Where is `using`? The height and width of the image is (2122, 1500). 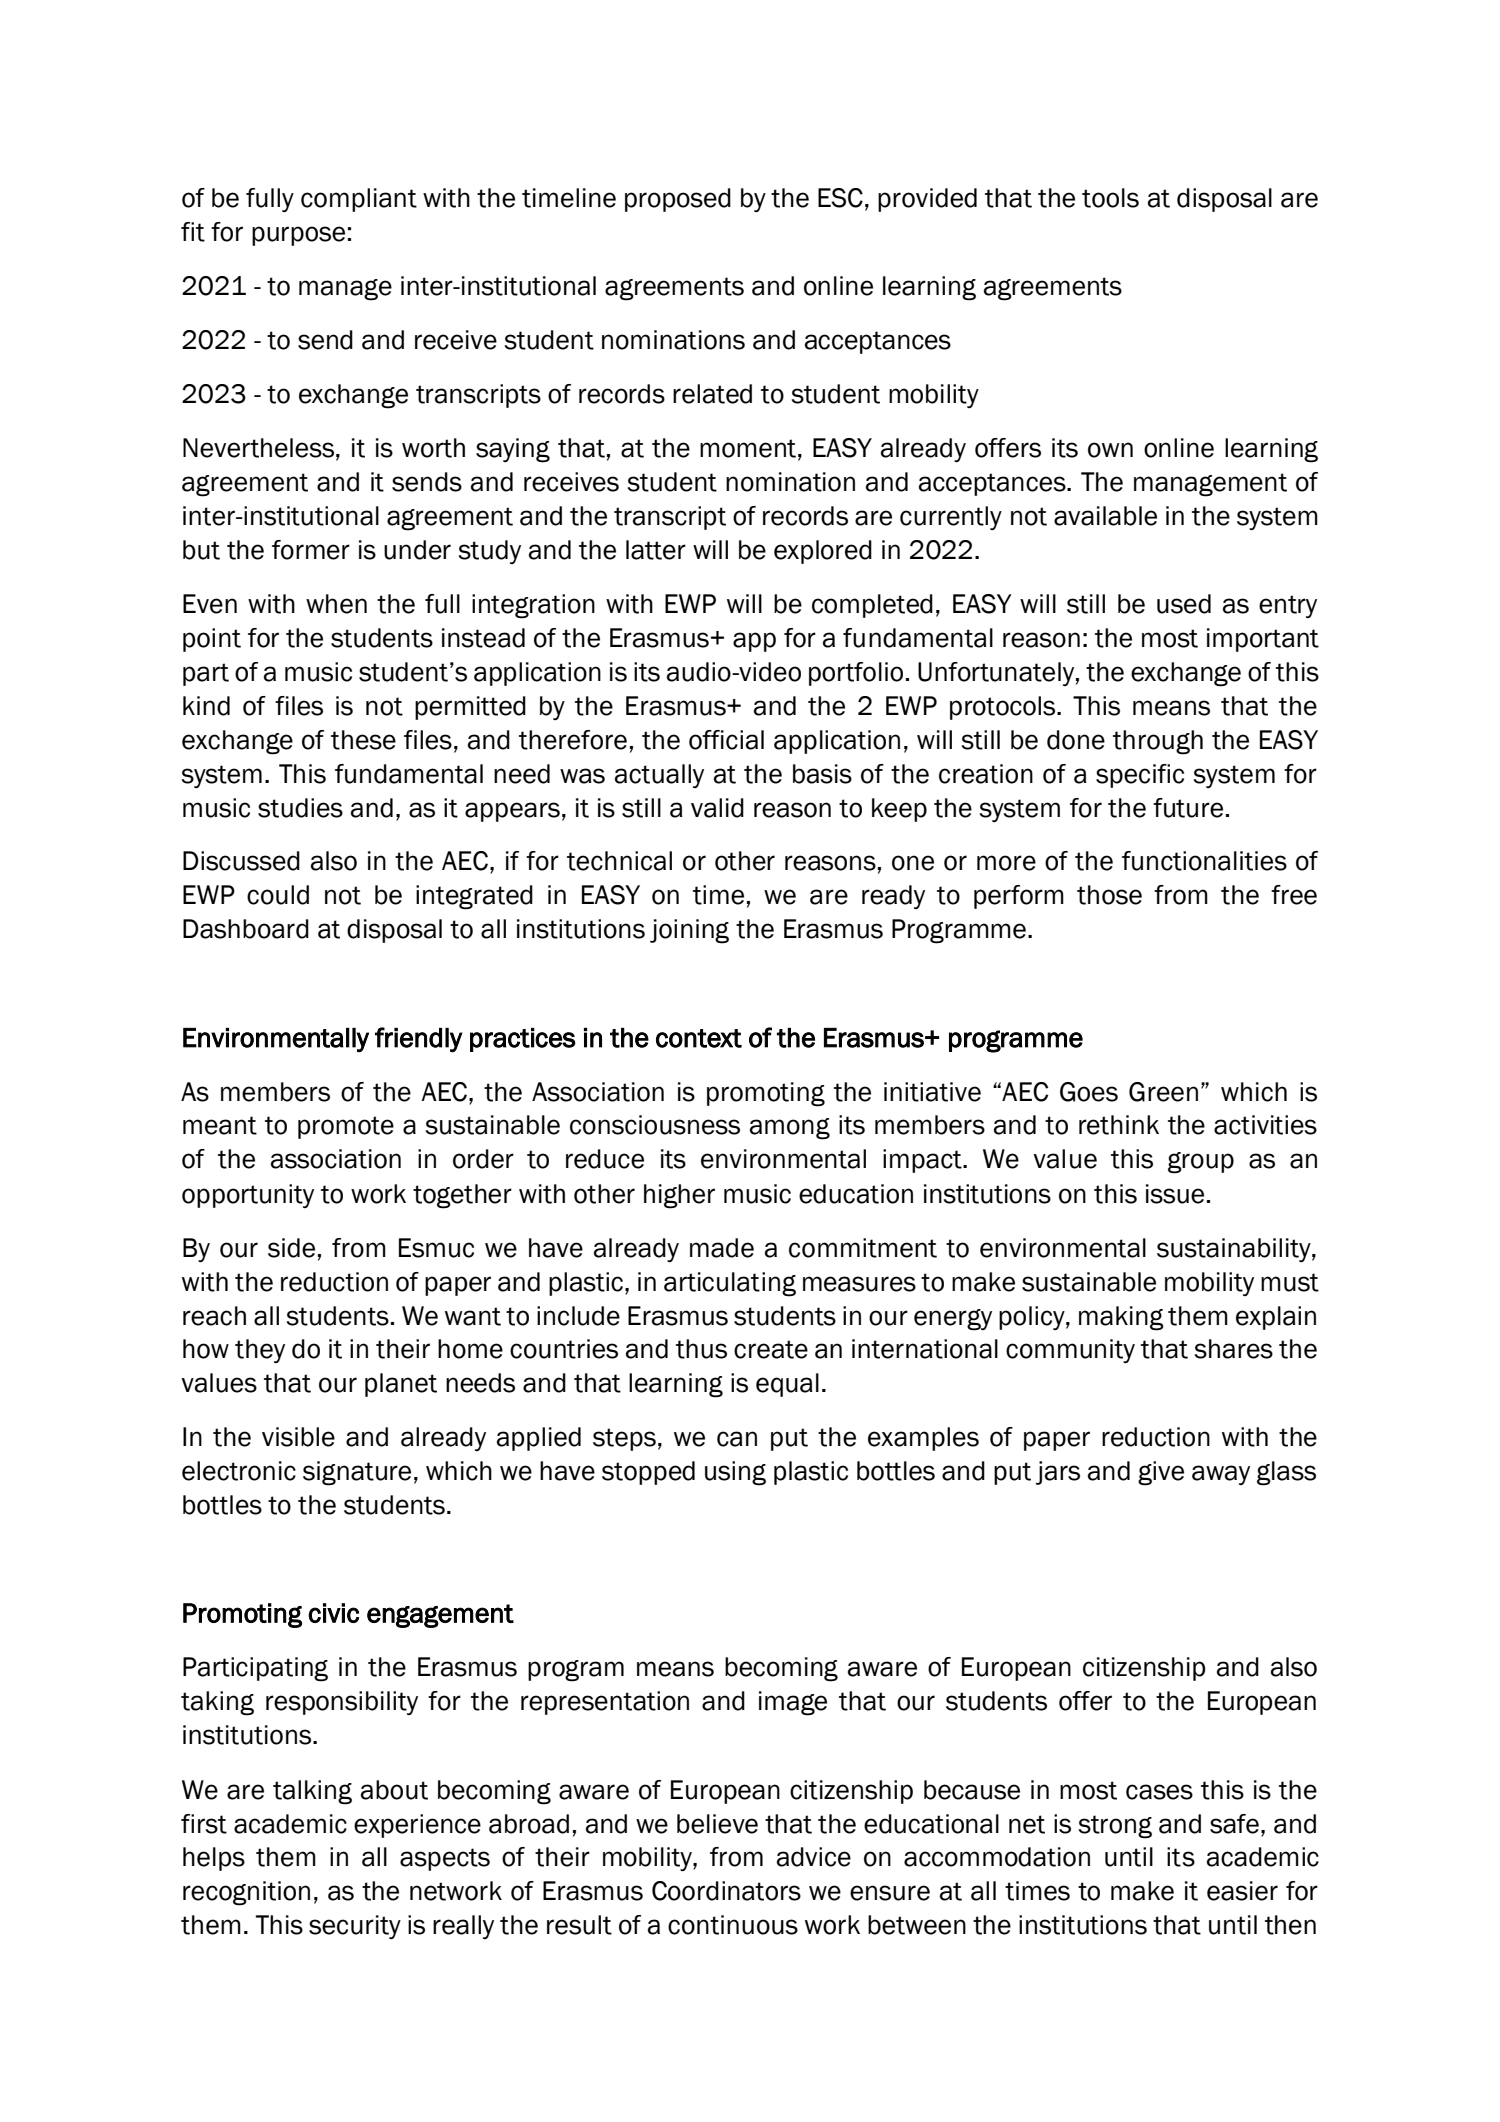 using is located at coordinates (735, 1473).
